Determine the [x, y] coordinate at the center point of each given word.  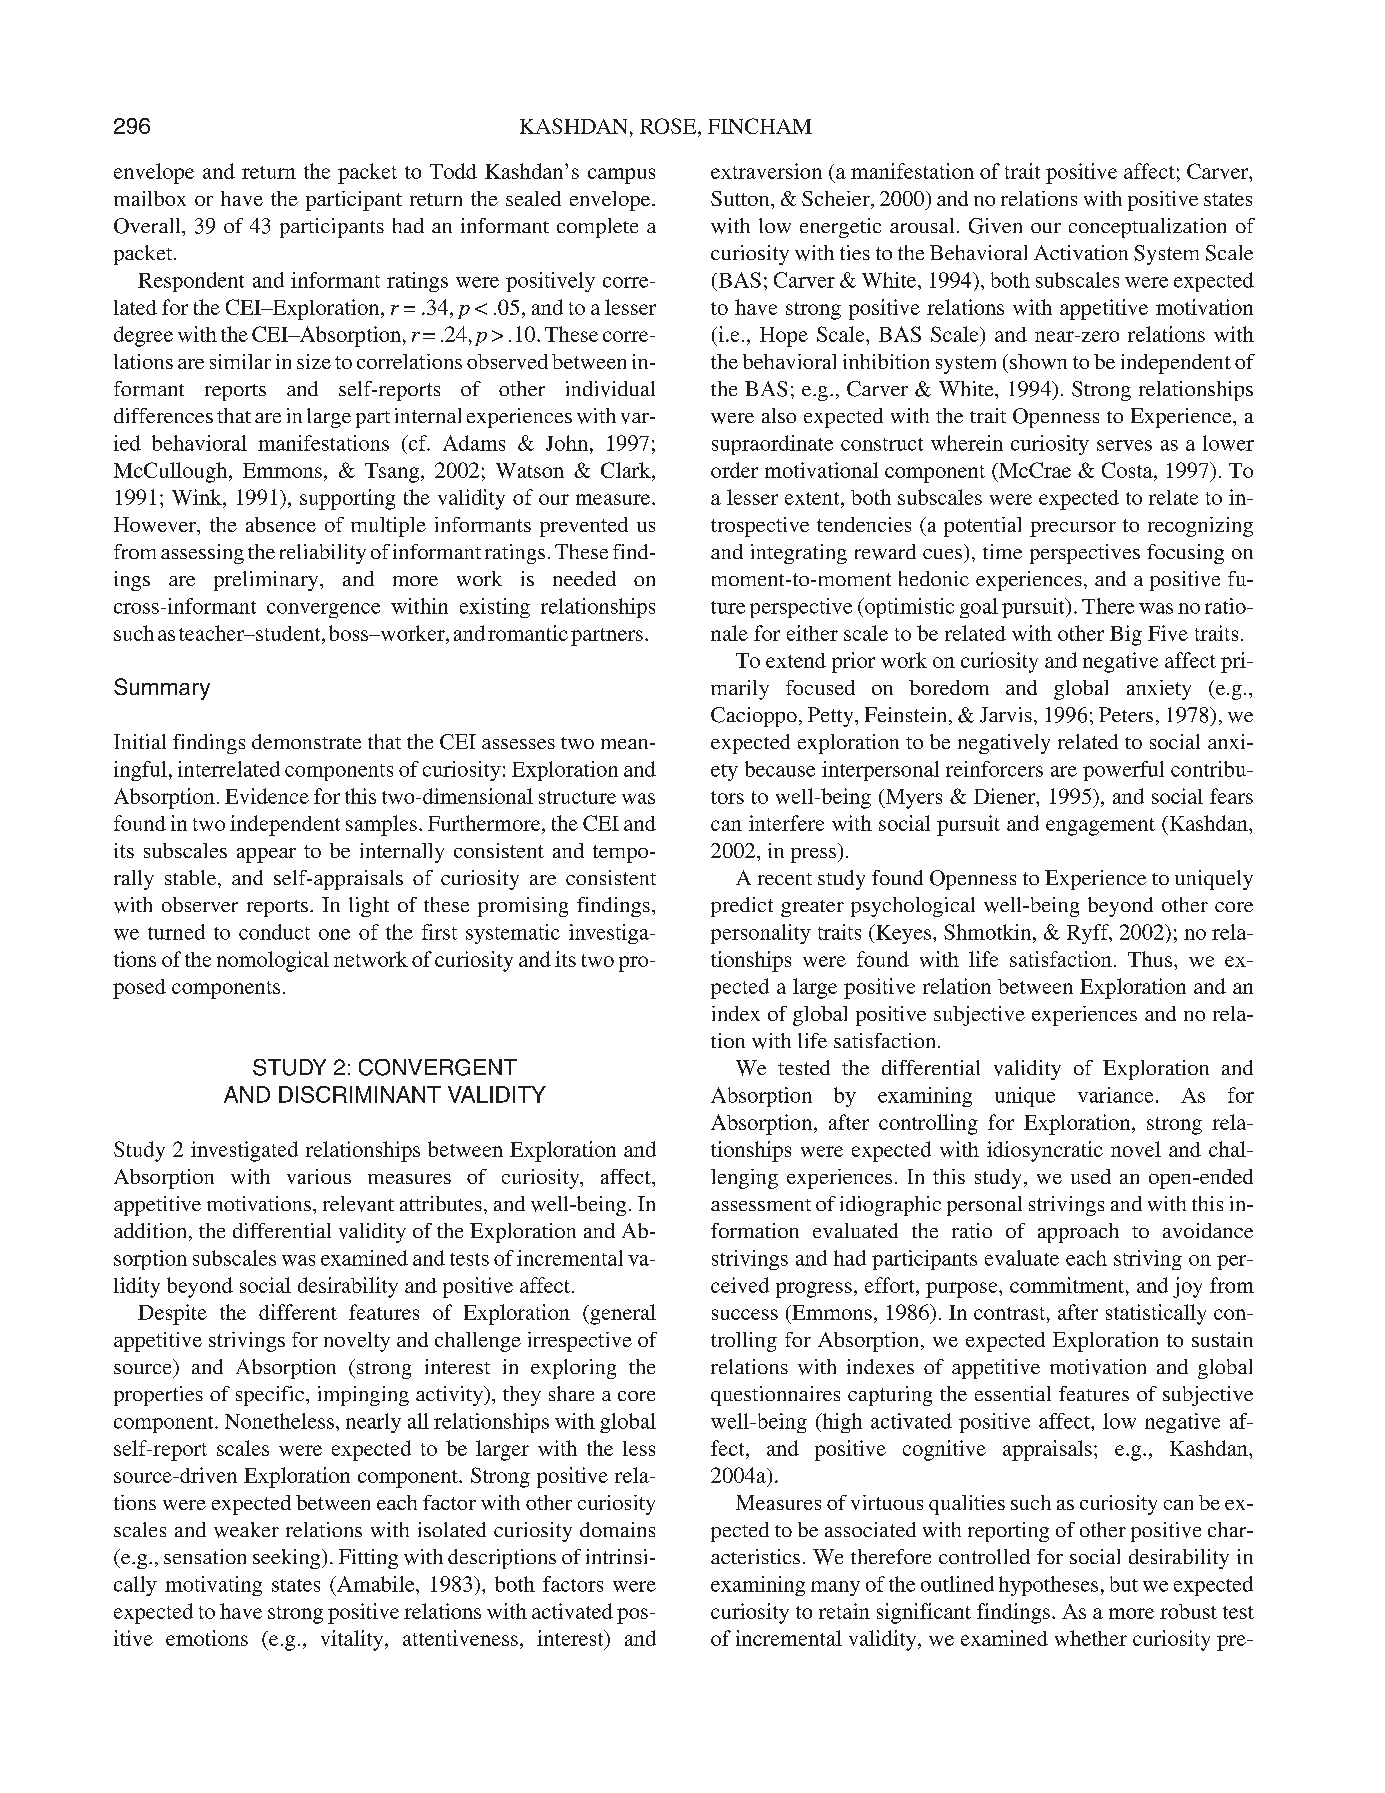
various [319, 1176]
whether [1091, 1638]
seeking [288, 1559]
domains [617, 1529]
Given [995, 226]
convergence [323, 610]
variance [1115, 1095]
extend [796, 660]
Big [1126, 635]
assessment [761, 1205]
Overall [148, 226]
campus [621, 176]
